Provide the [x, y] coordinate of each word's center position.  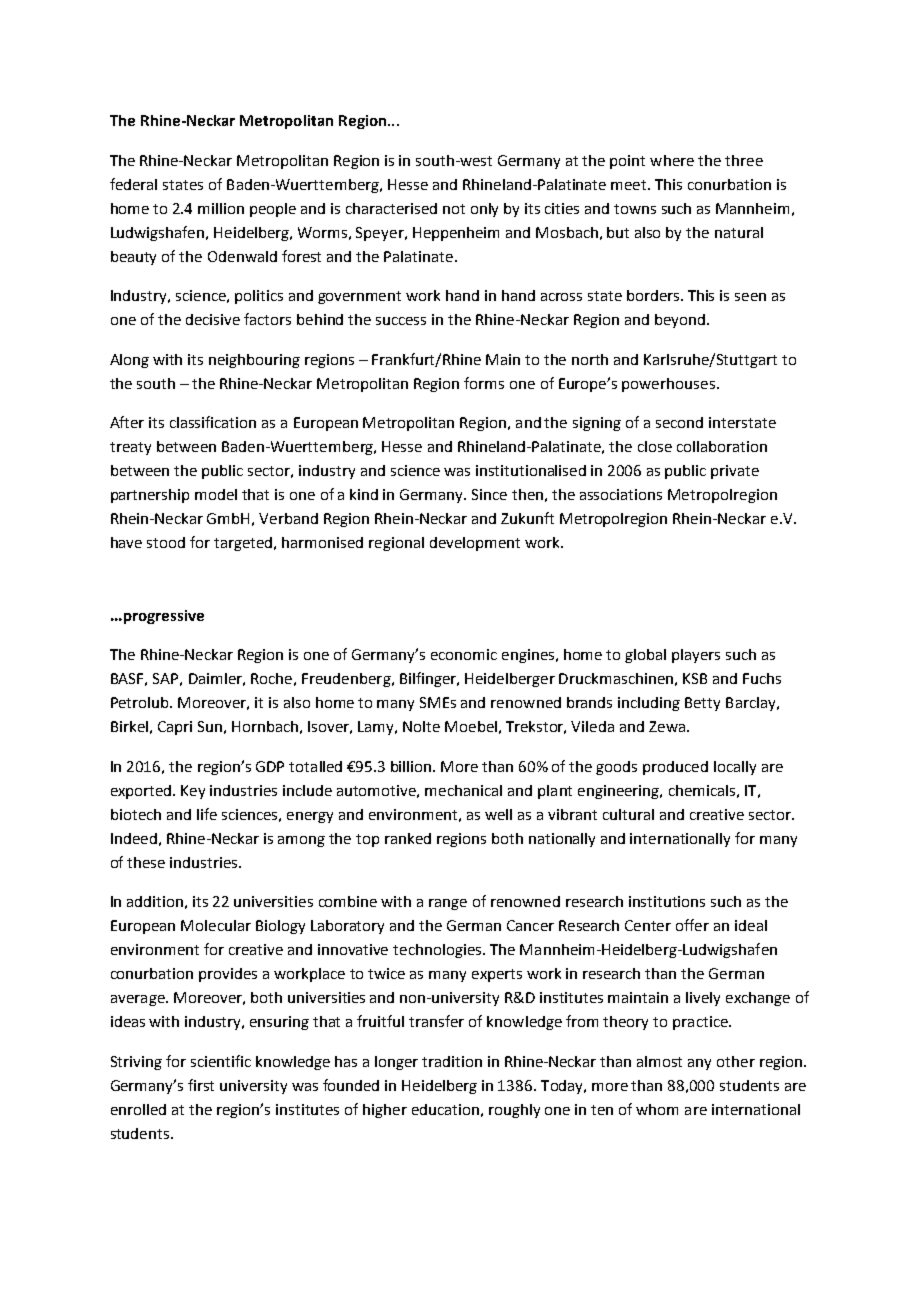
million [221, 208]
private [735, 472]
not [454, 209]
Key [193, 792]
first [201, 1085]
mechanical [463, 790]
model [216, 494]
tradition [452, 1061]
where [672, 160]
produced [675, 768]
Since [489, 494]
